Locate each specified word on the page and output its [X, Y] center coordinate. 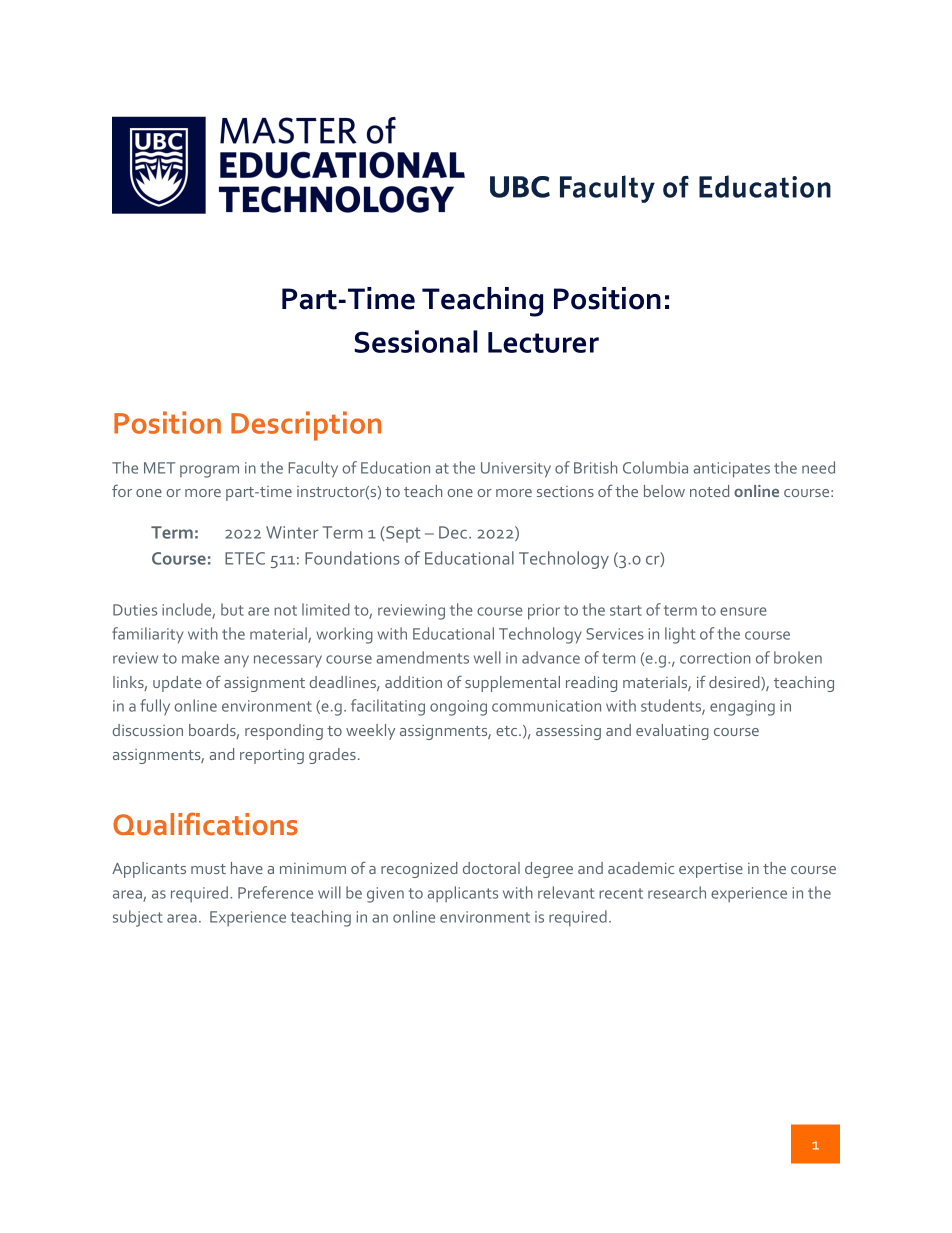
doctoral [491, 868]
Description [306, 426]
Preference [275, 892]
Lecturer [543, 342]
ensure [743, 611]
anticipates [732, 470]
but [232, 609]
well [487, 657]
